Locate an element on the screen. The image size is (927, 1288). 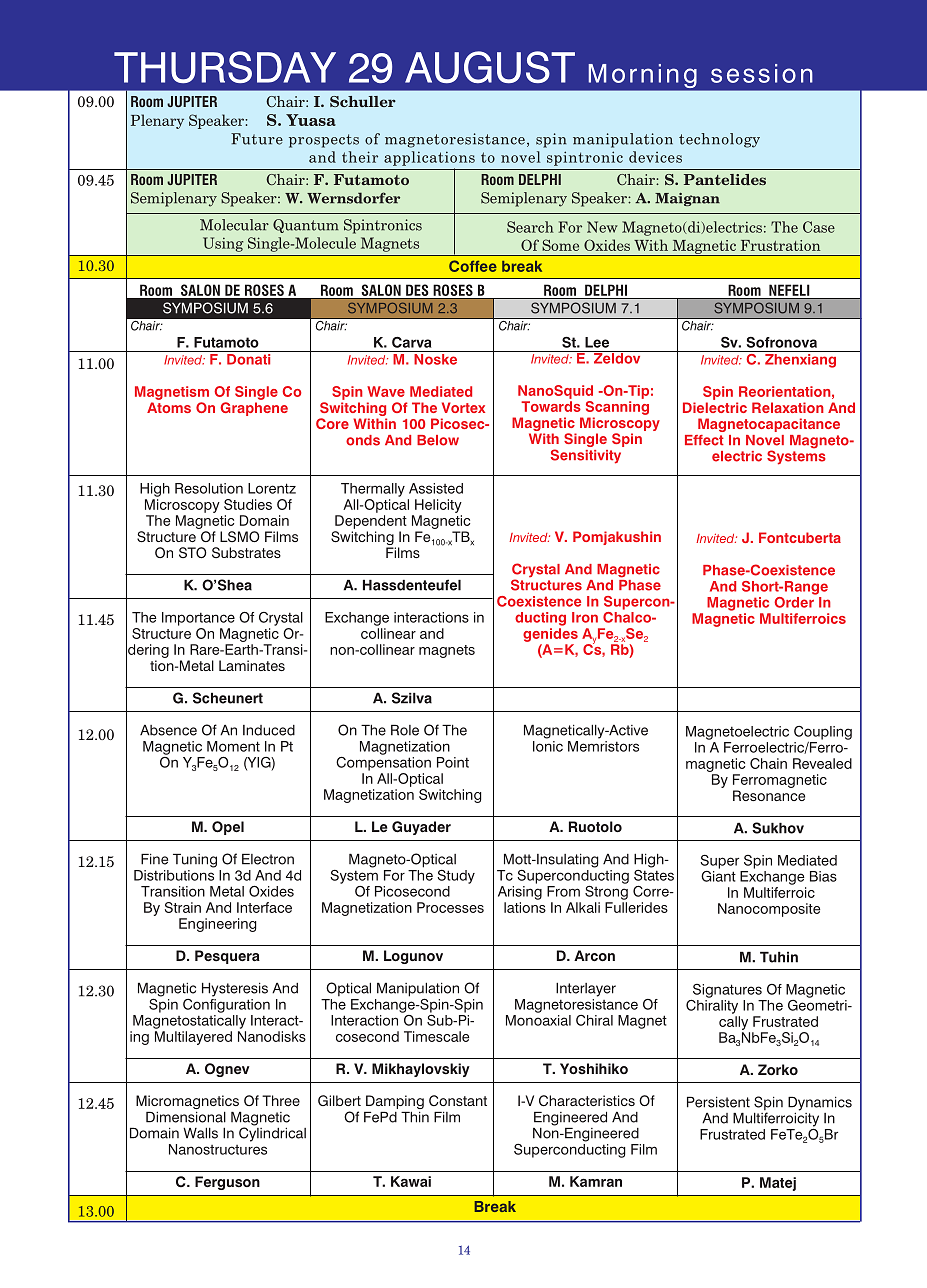
Role is located at coordinates (405, 730).
